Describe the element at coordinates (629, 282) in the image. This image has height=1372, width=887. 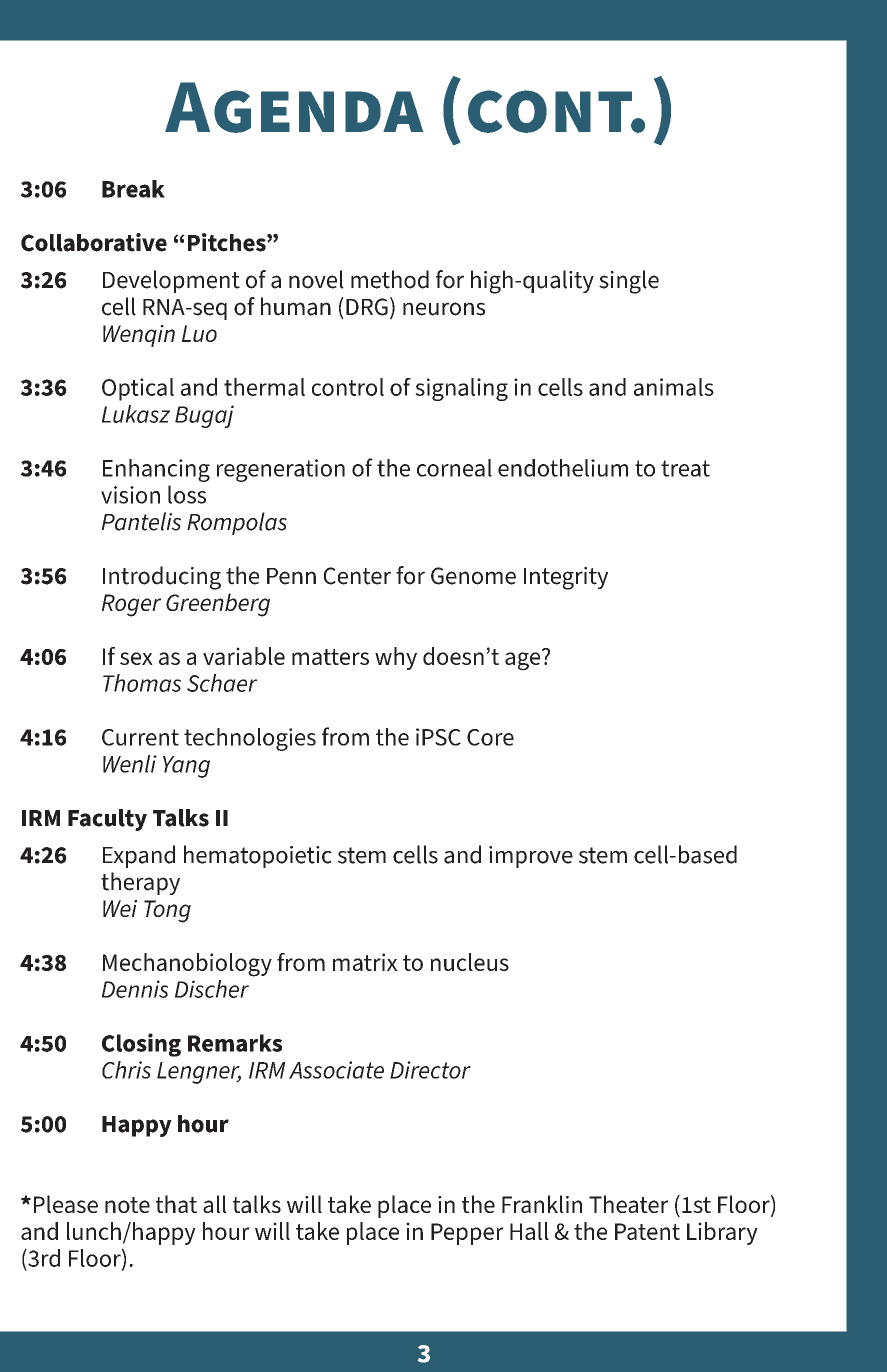
I see `single` at that location.
